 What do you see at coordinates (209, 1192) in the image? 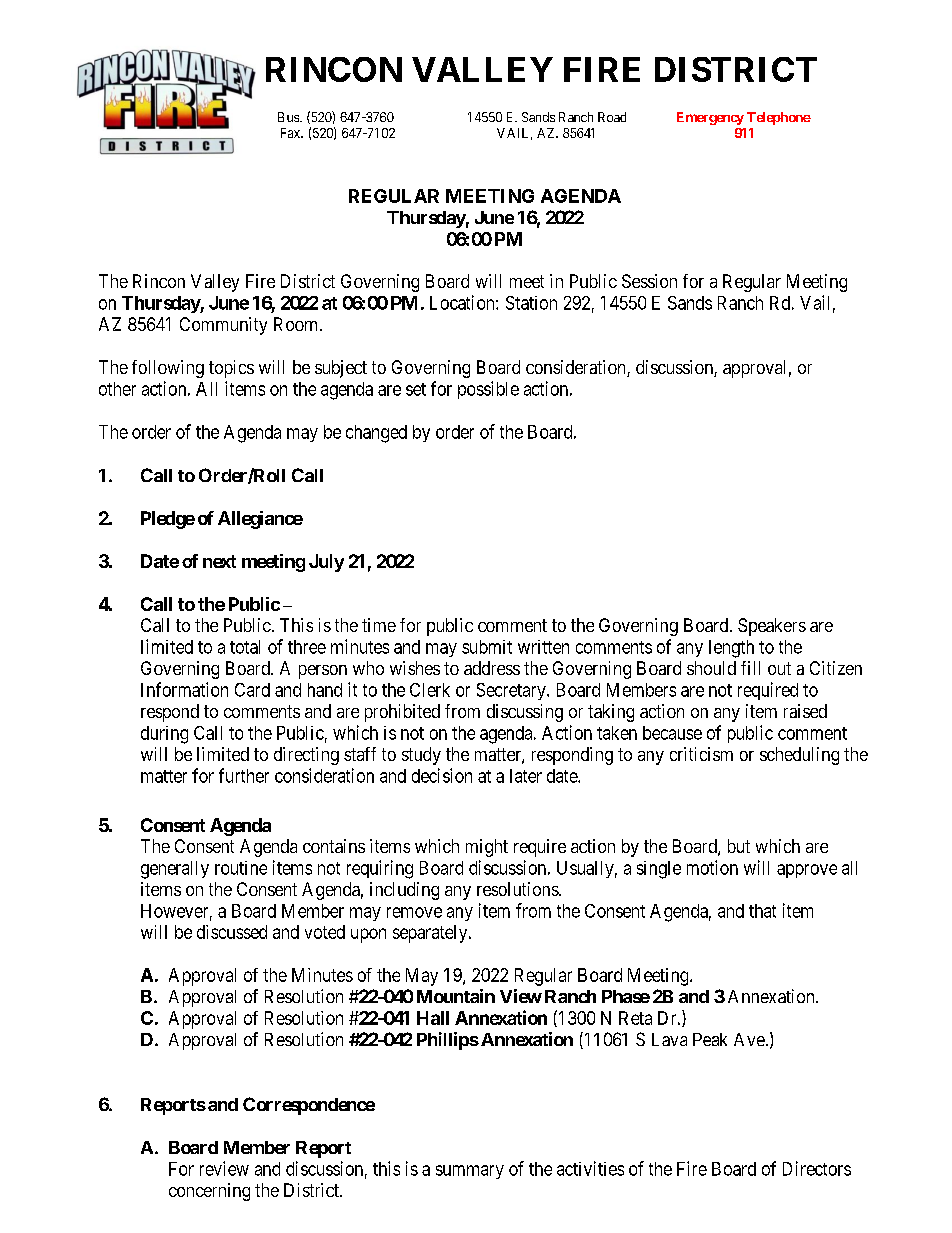
I see `concerning` at bounding box center [209, 1192].
